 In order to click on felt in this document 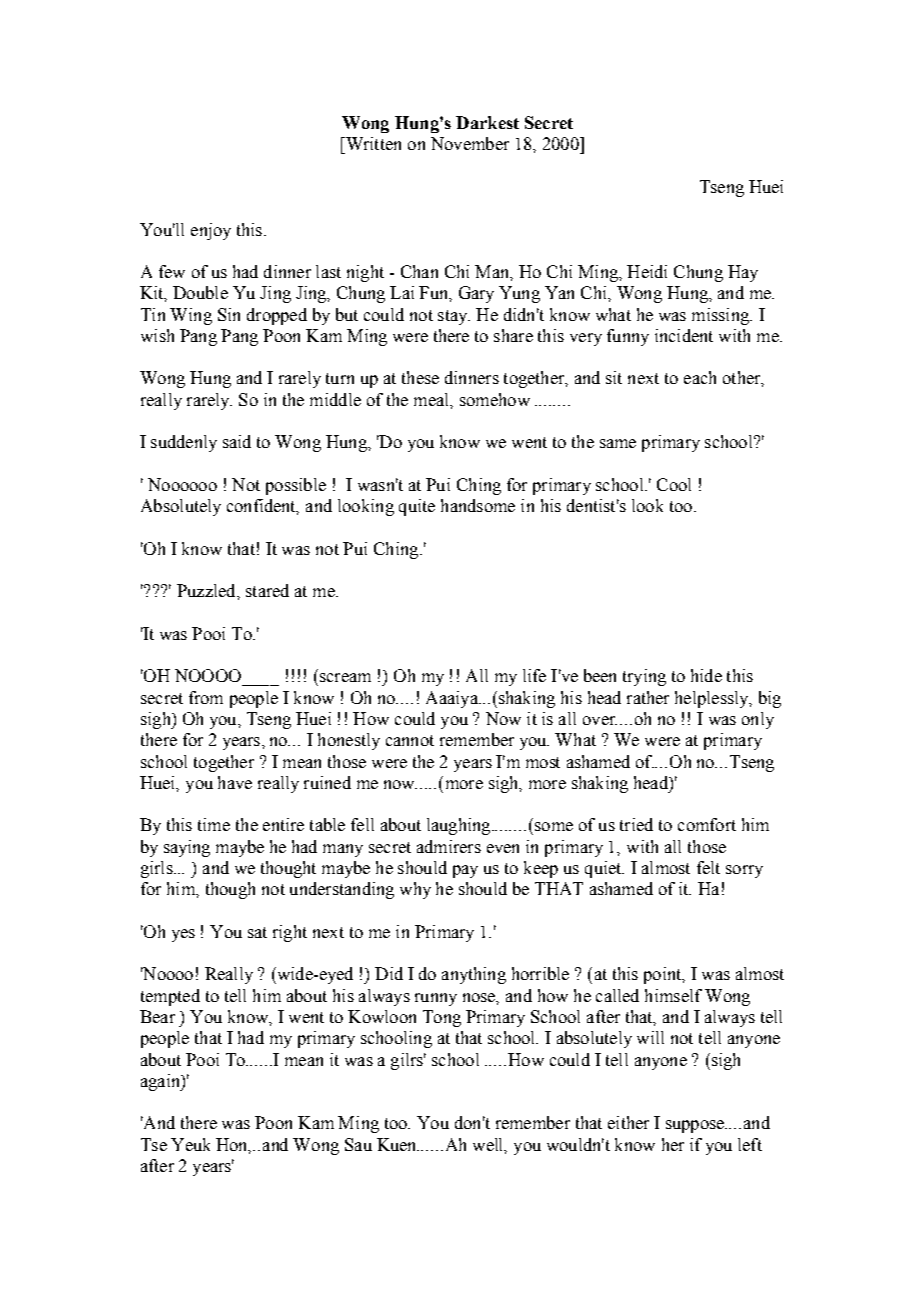, I will do `click(708, 867)`.
